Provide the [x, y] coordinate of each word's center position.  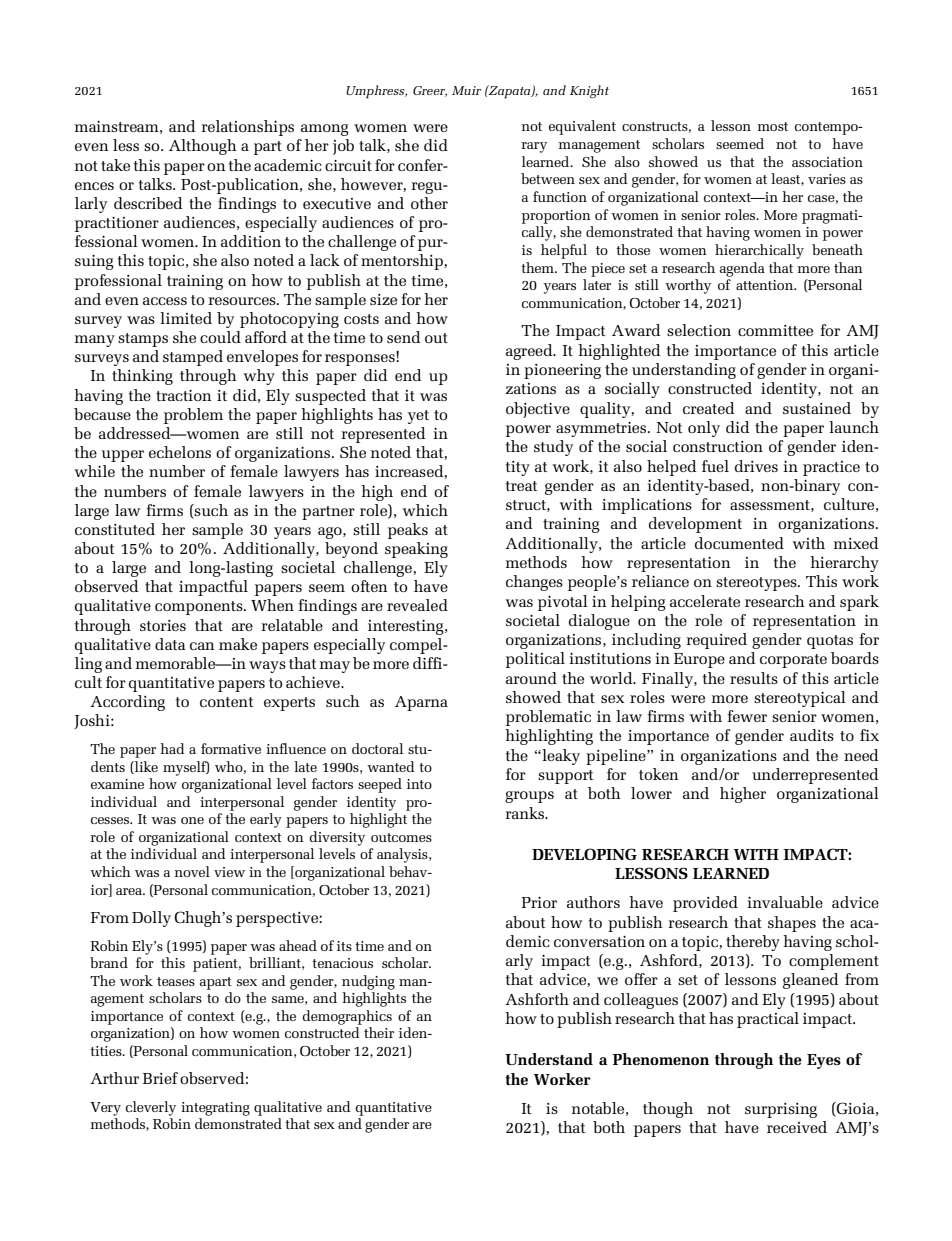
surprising [781, 1110]
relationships [247, 128]
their [379, 1032]
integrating [215, 1109]
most [773, 126]
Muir [466, 90]
